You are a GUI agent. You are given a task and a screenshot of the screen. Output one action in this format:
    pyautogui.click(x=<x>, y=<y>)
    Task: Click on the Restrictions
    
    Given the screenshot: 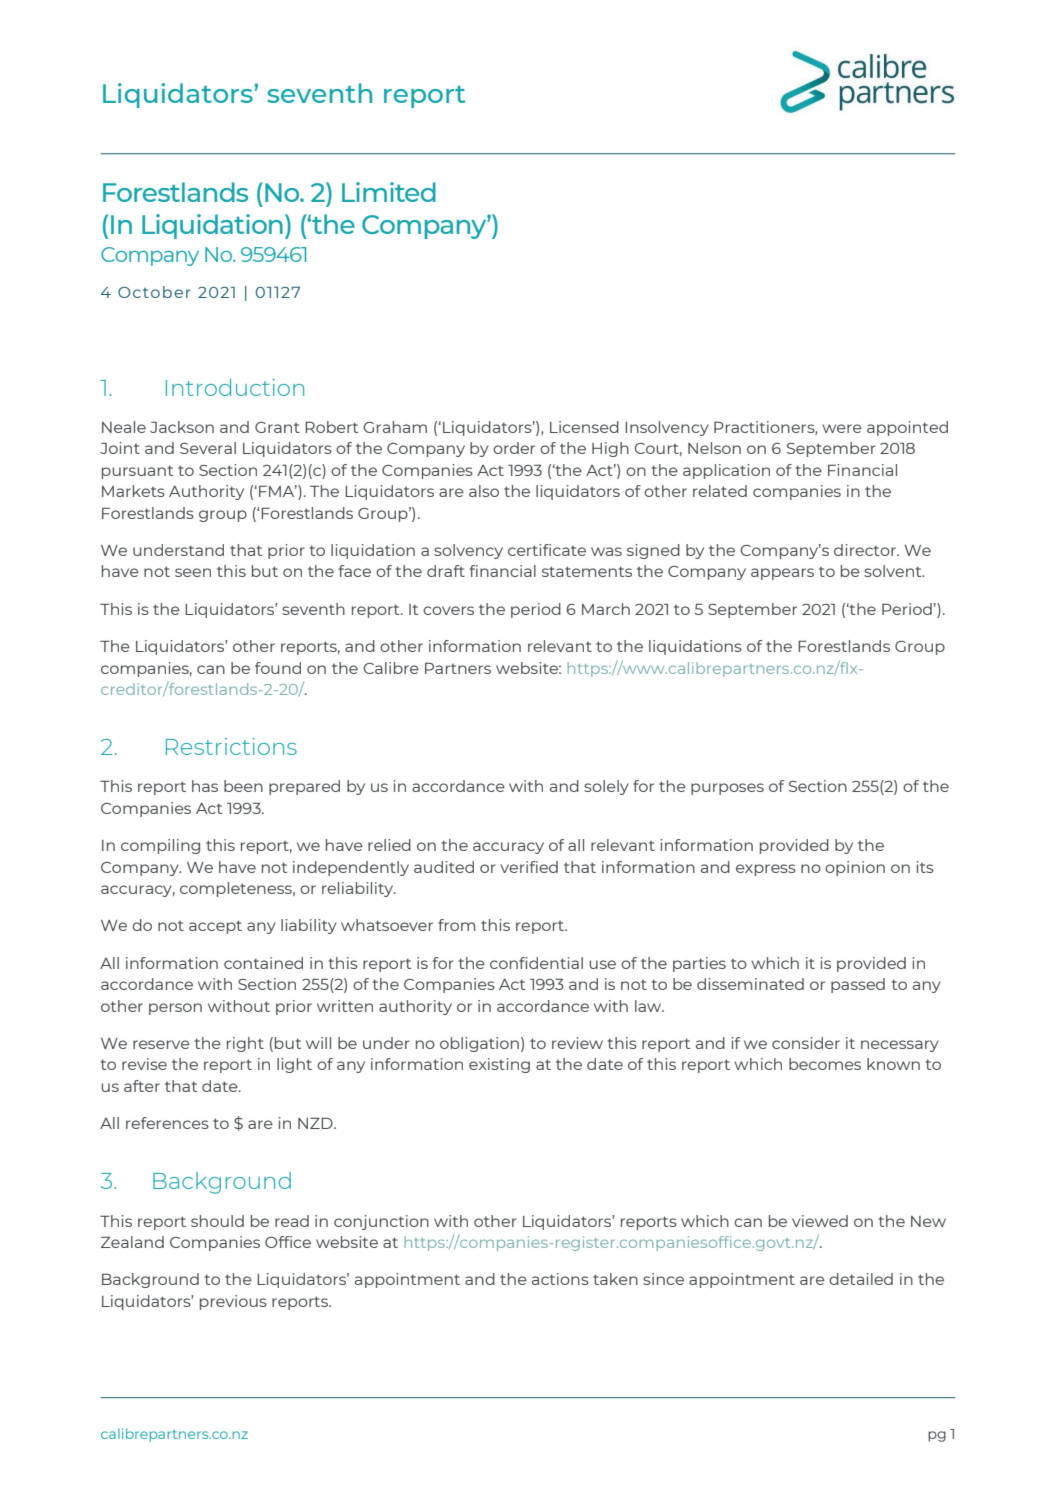 What is the action you would take?
    pyautogui.click(x=231, y=746)
